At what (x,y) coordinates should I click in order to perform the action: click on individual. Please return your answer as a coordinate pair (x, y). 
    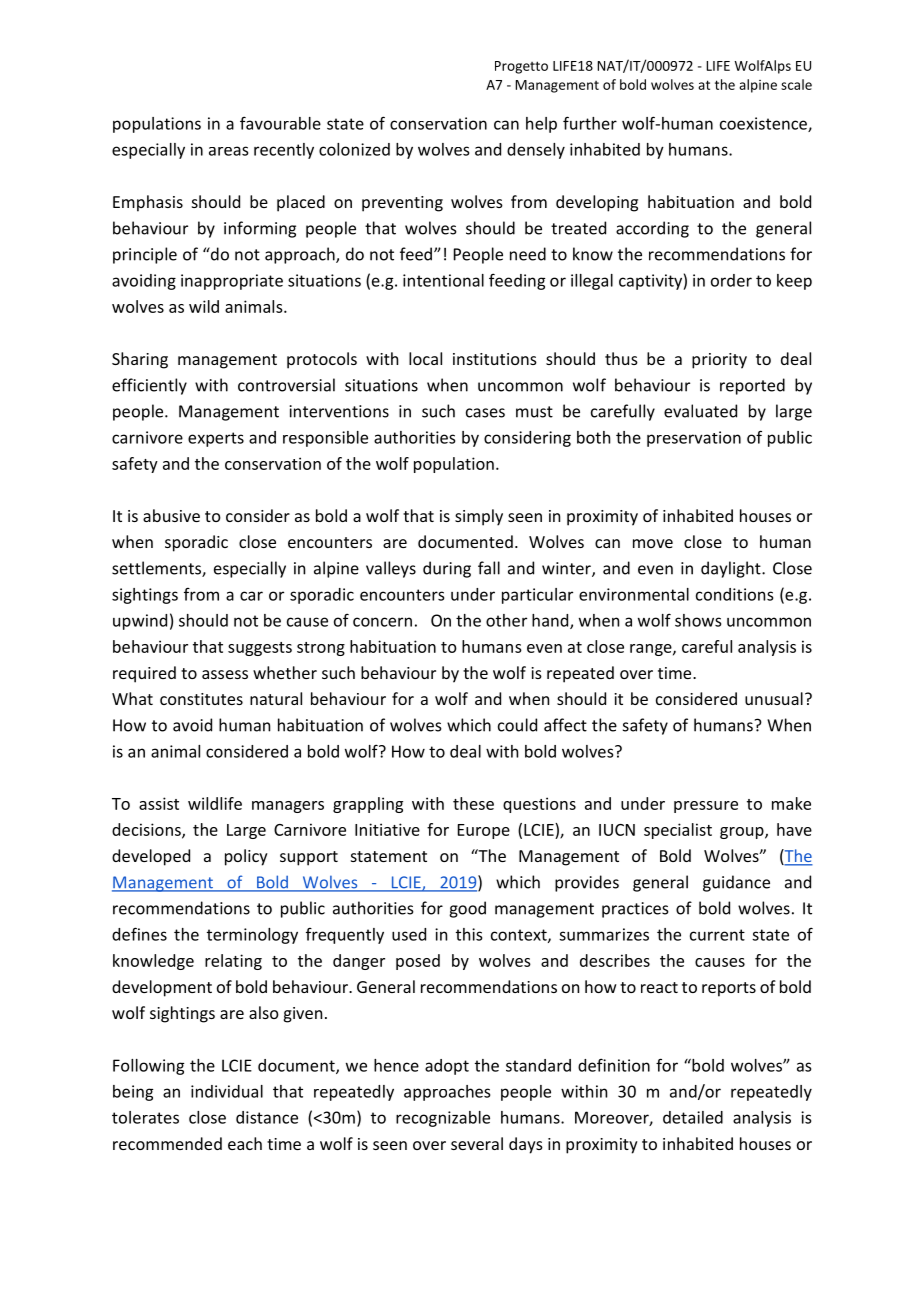
    Looking at the image, I should click on (227, 1091).
